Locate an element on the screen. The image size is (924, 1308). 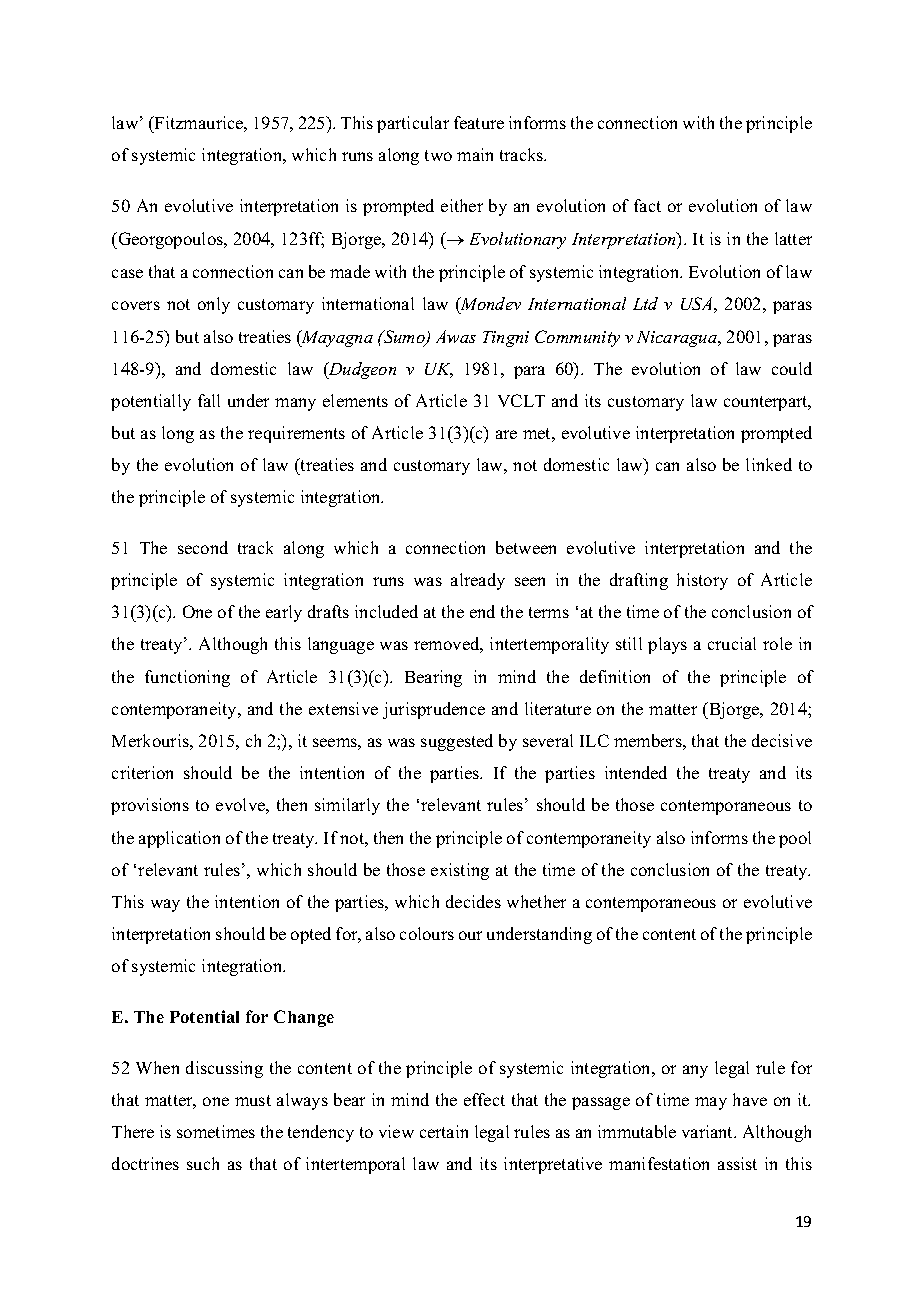
second is located at coordinates (203, 547).
